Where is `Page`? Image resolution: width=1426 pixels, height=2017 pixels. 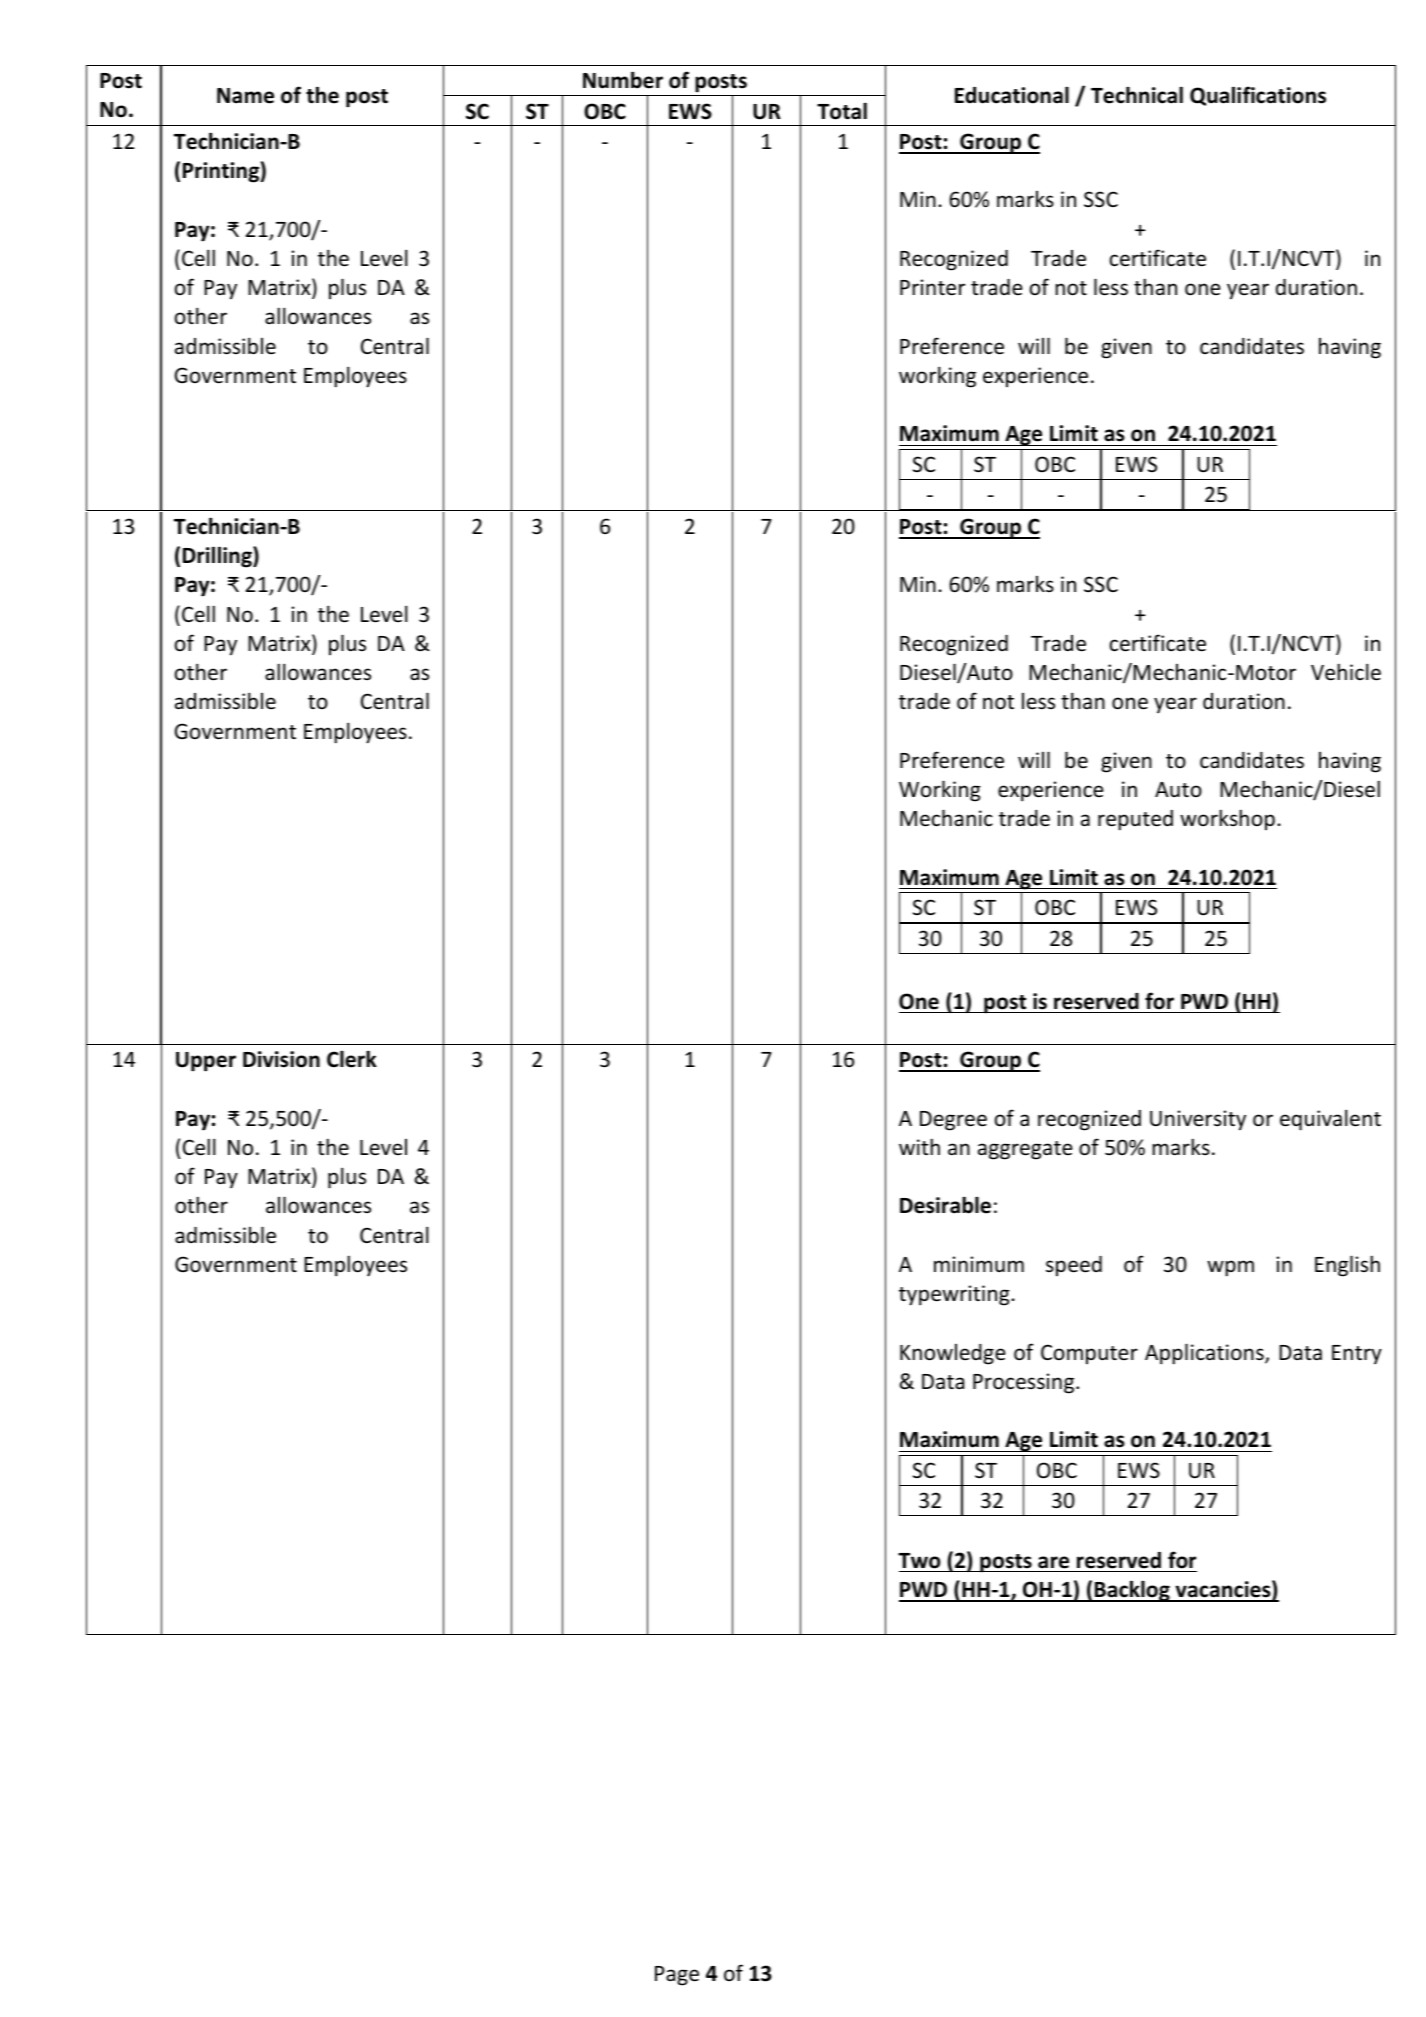 Page is located at coordinates (677, 1976).
